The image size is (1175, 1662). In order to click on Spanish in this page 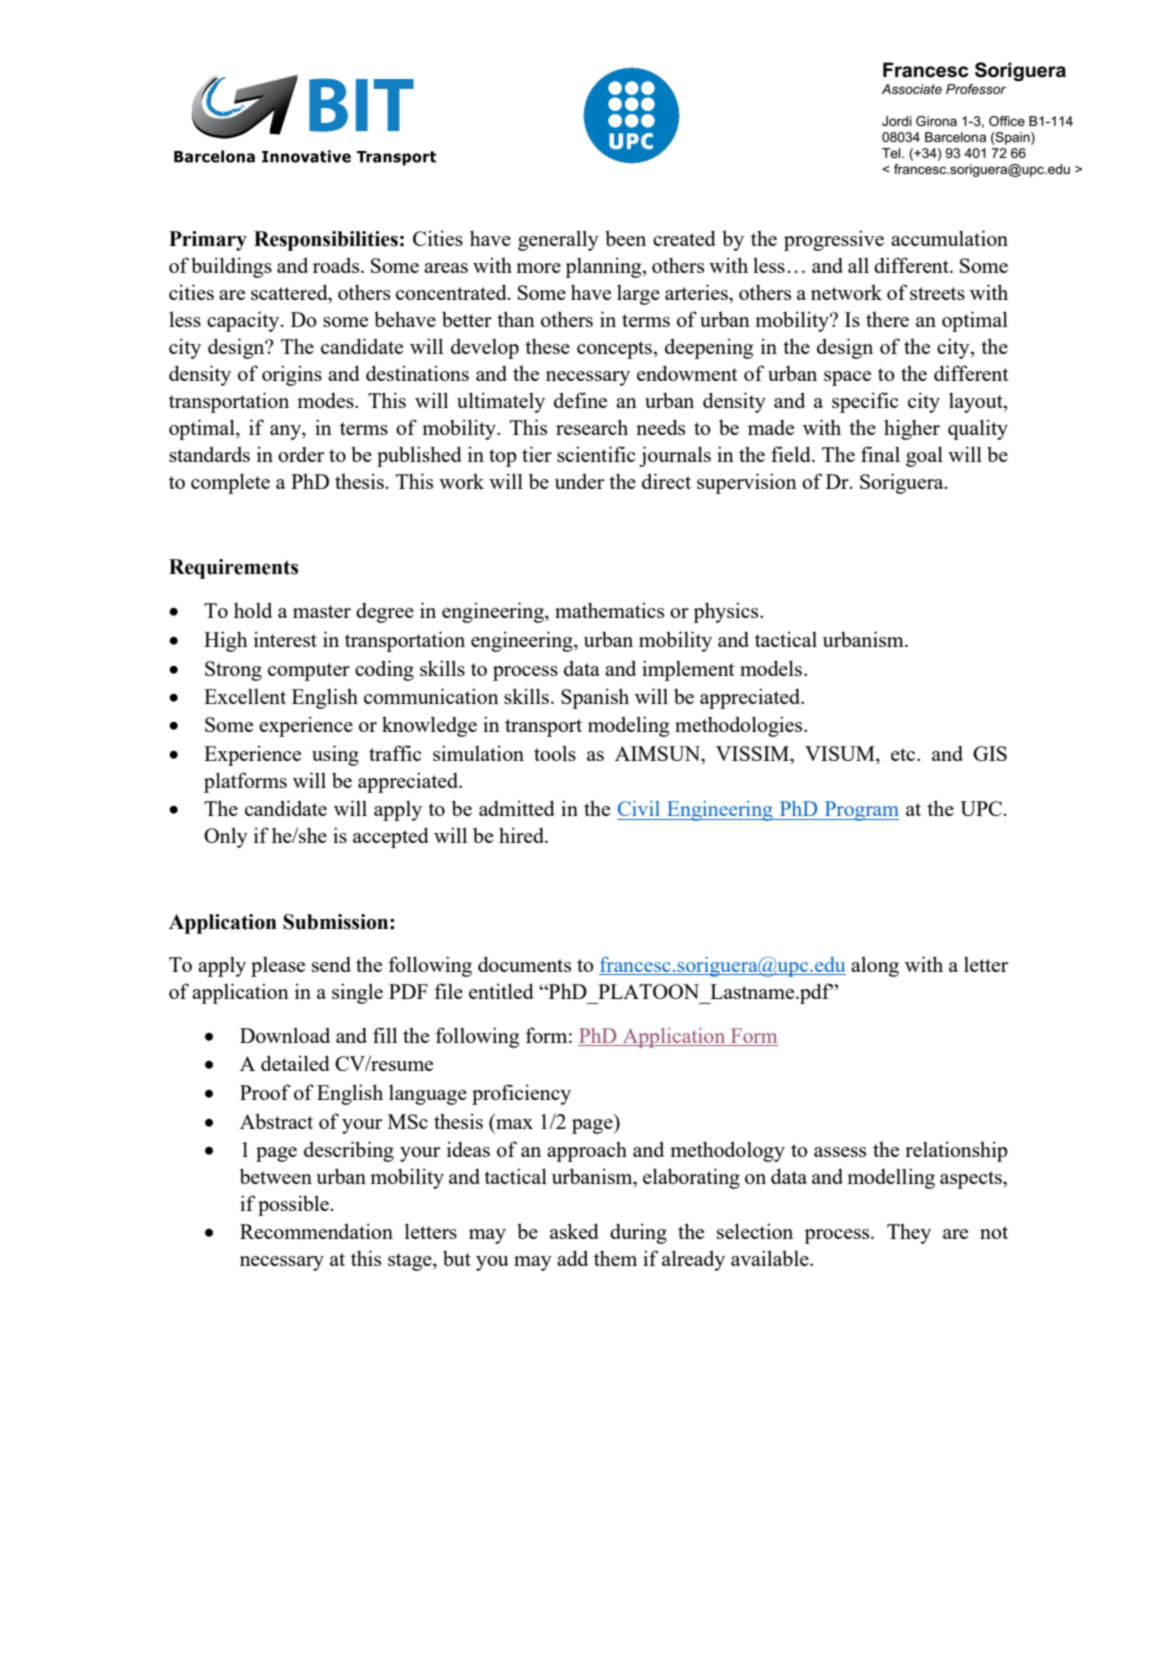, I will do `click(595, 698)`.
